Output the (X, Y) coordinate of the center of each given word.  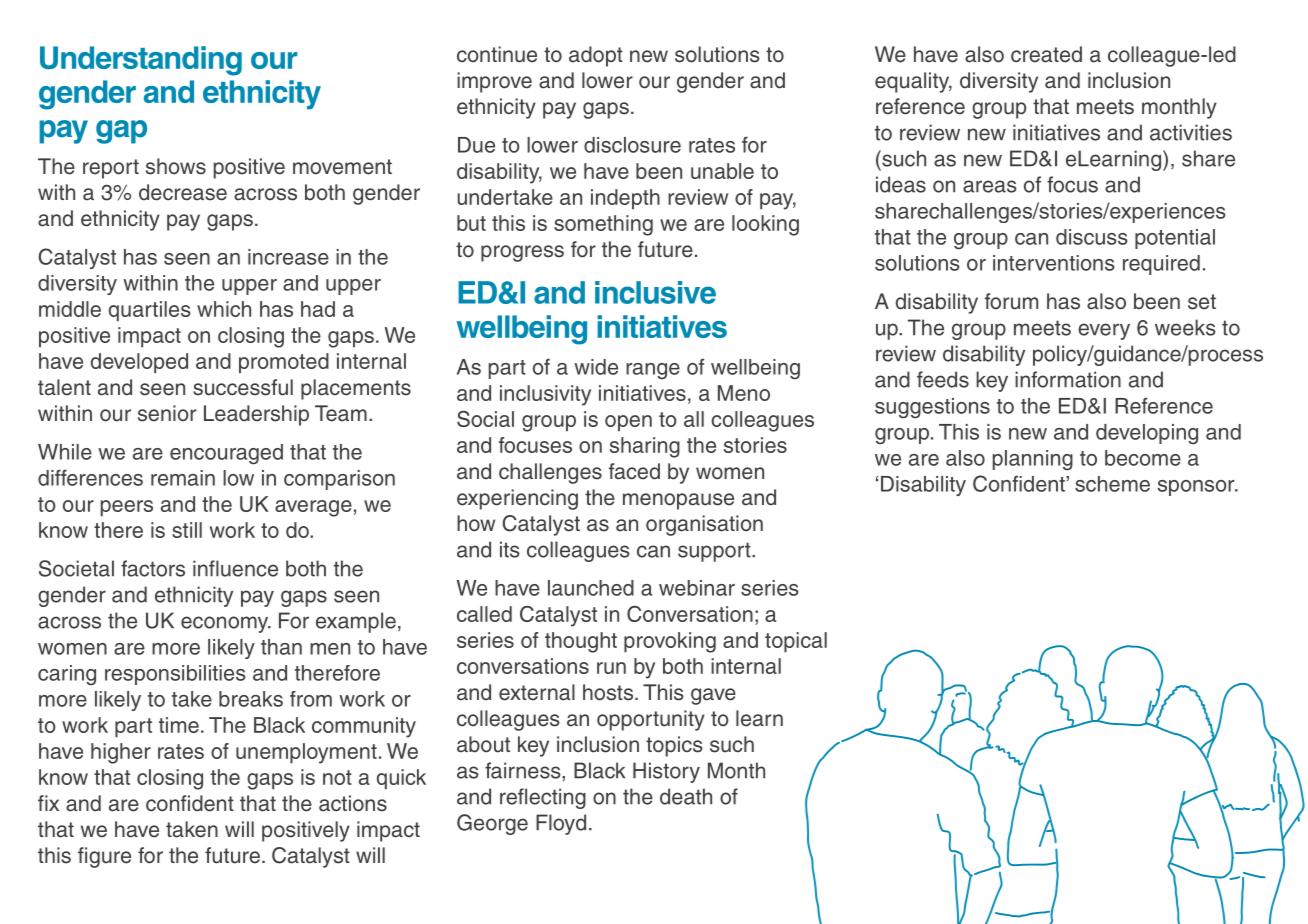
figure (104, 857)
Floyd (561, 824)
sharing (645, 447)
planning (1033, 460)
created (1046, 54)
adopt (596, 56)
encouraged (226, 454)
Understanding (141, 61)
